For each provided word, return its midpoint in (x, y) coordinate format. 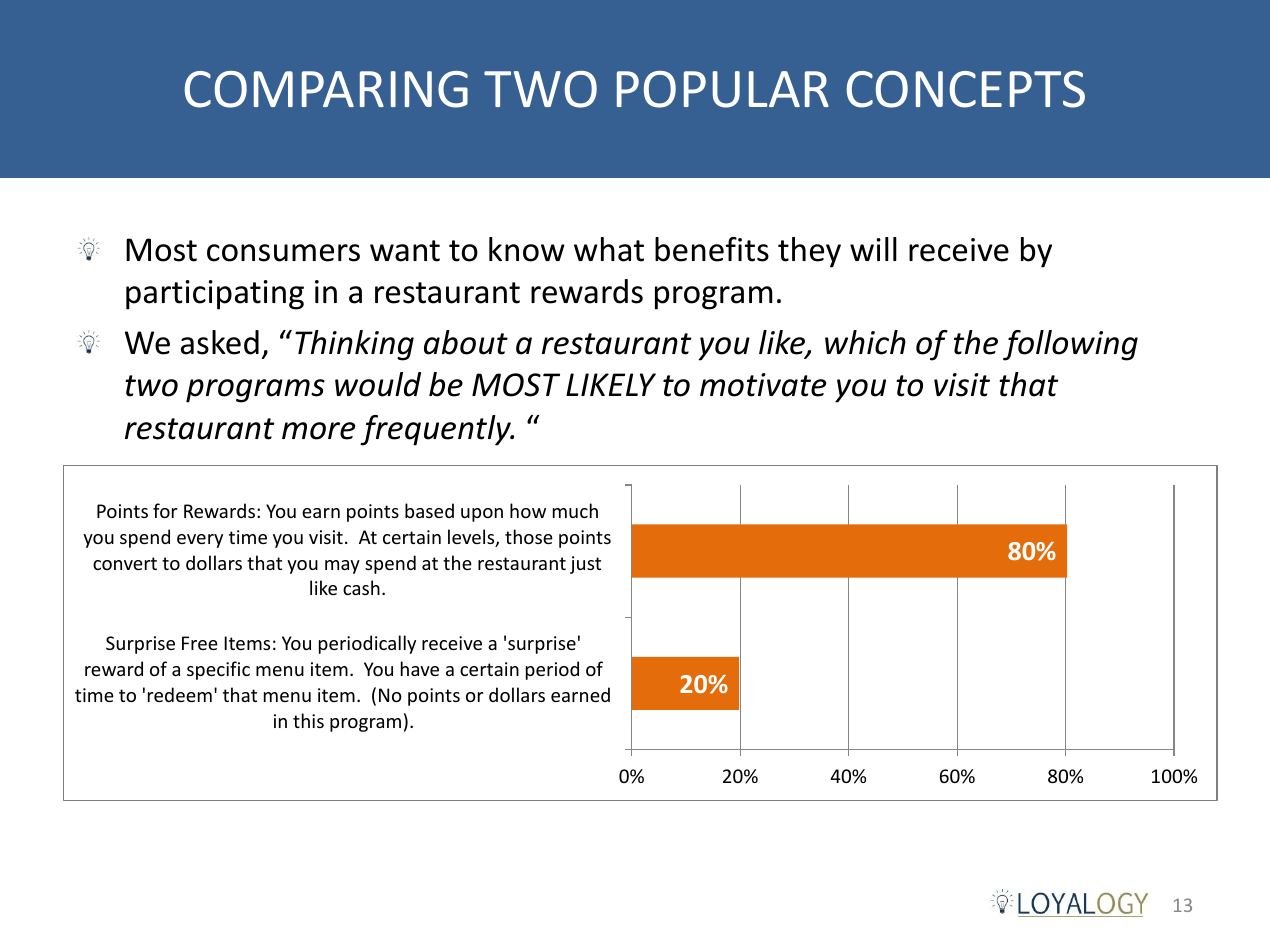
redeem (180, 694)
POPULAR (723, 89)
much (575, 510)
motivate (763, 385)
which (865, 342)
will (873, 249)
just (585, 565)
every (200, 541)
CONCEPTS (966, 89)
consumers (283, 253)
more (318, 431)
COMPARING (326, 89)
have (420, 668)
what (609, 249)
